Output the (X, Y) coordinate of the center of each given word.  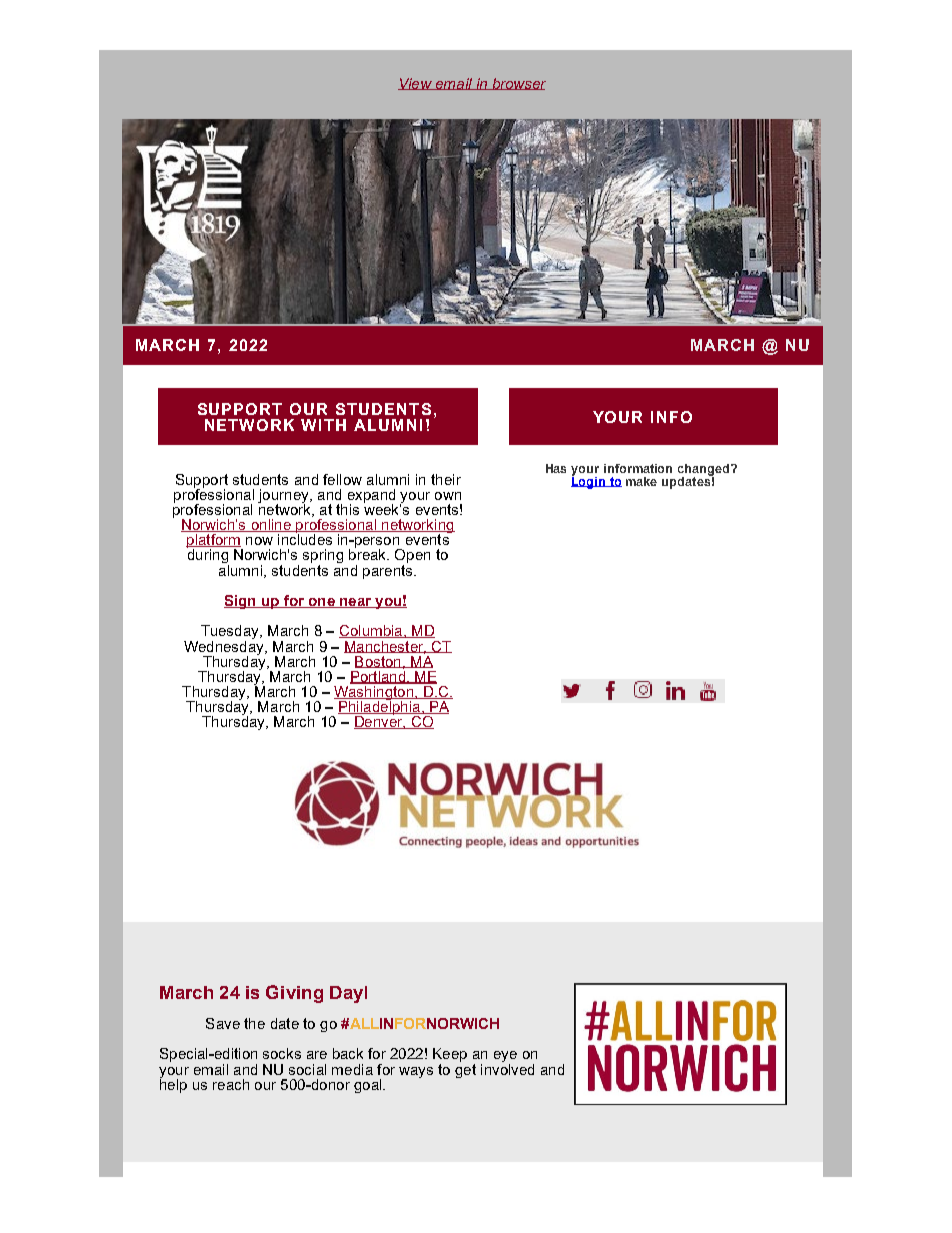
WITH (323, 425)
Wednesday (225, 647)
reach (231, 1084)
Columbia (372, 631)
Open (412, 557)
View (416, 84)
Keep (450, 1056)
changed (705, 471)
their (446, 479)
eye (505, 1058)
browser (518, 84)
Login (589, 481)
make (641, 481)
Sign (241, 602)
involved (507, 1068)
